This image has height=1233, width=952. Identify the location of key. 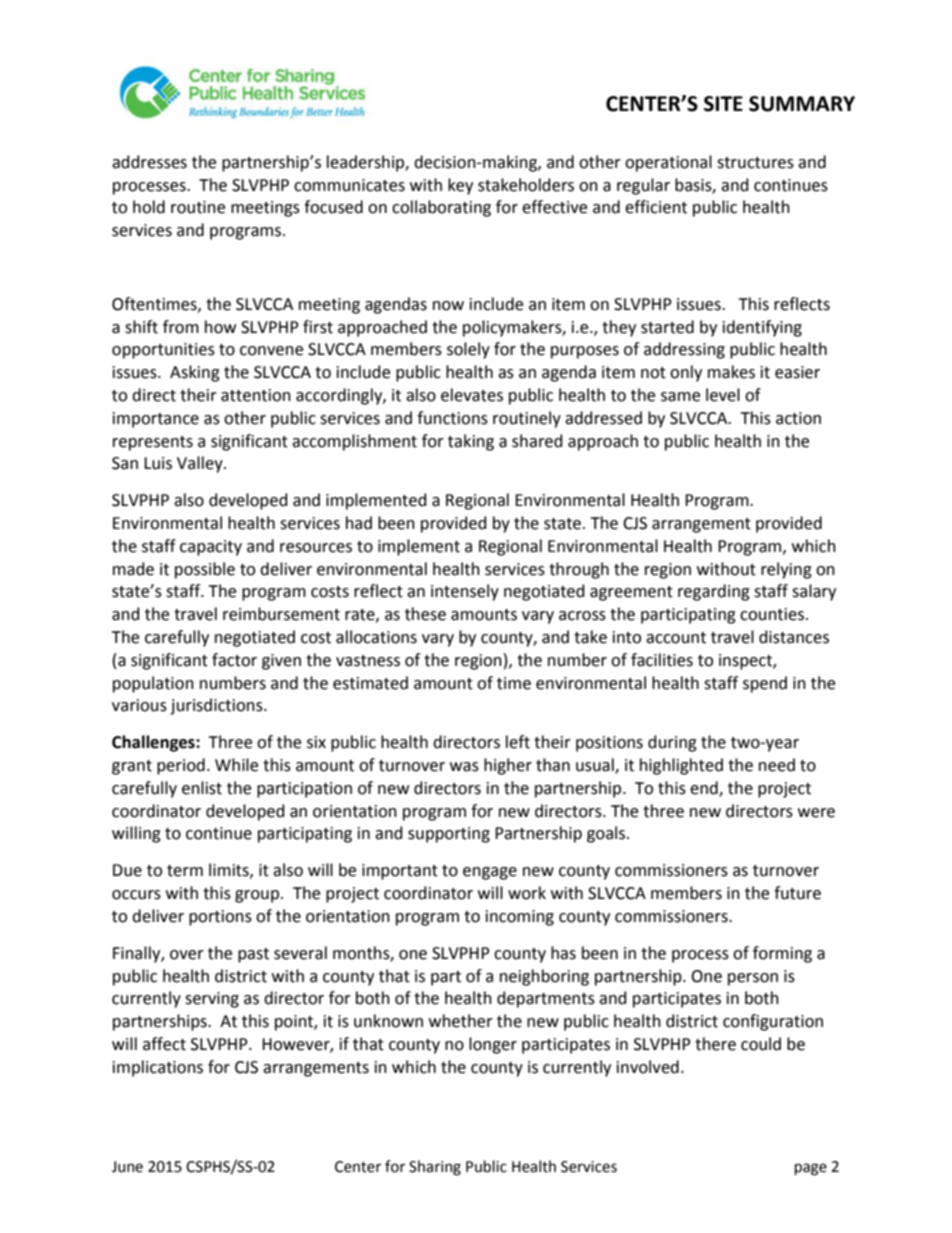
(460, 186).
